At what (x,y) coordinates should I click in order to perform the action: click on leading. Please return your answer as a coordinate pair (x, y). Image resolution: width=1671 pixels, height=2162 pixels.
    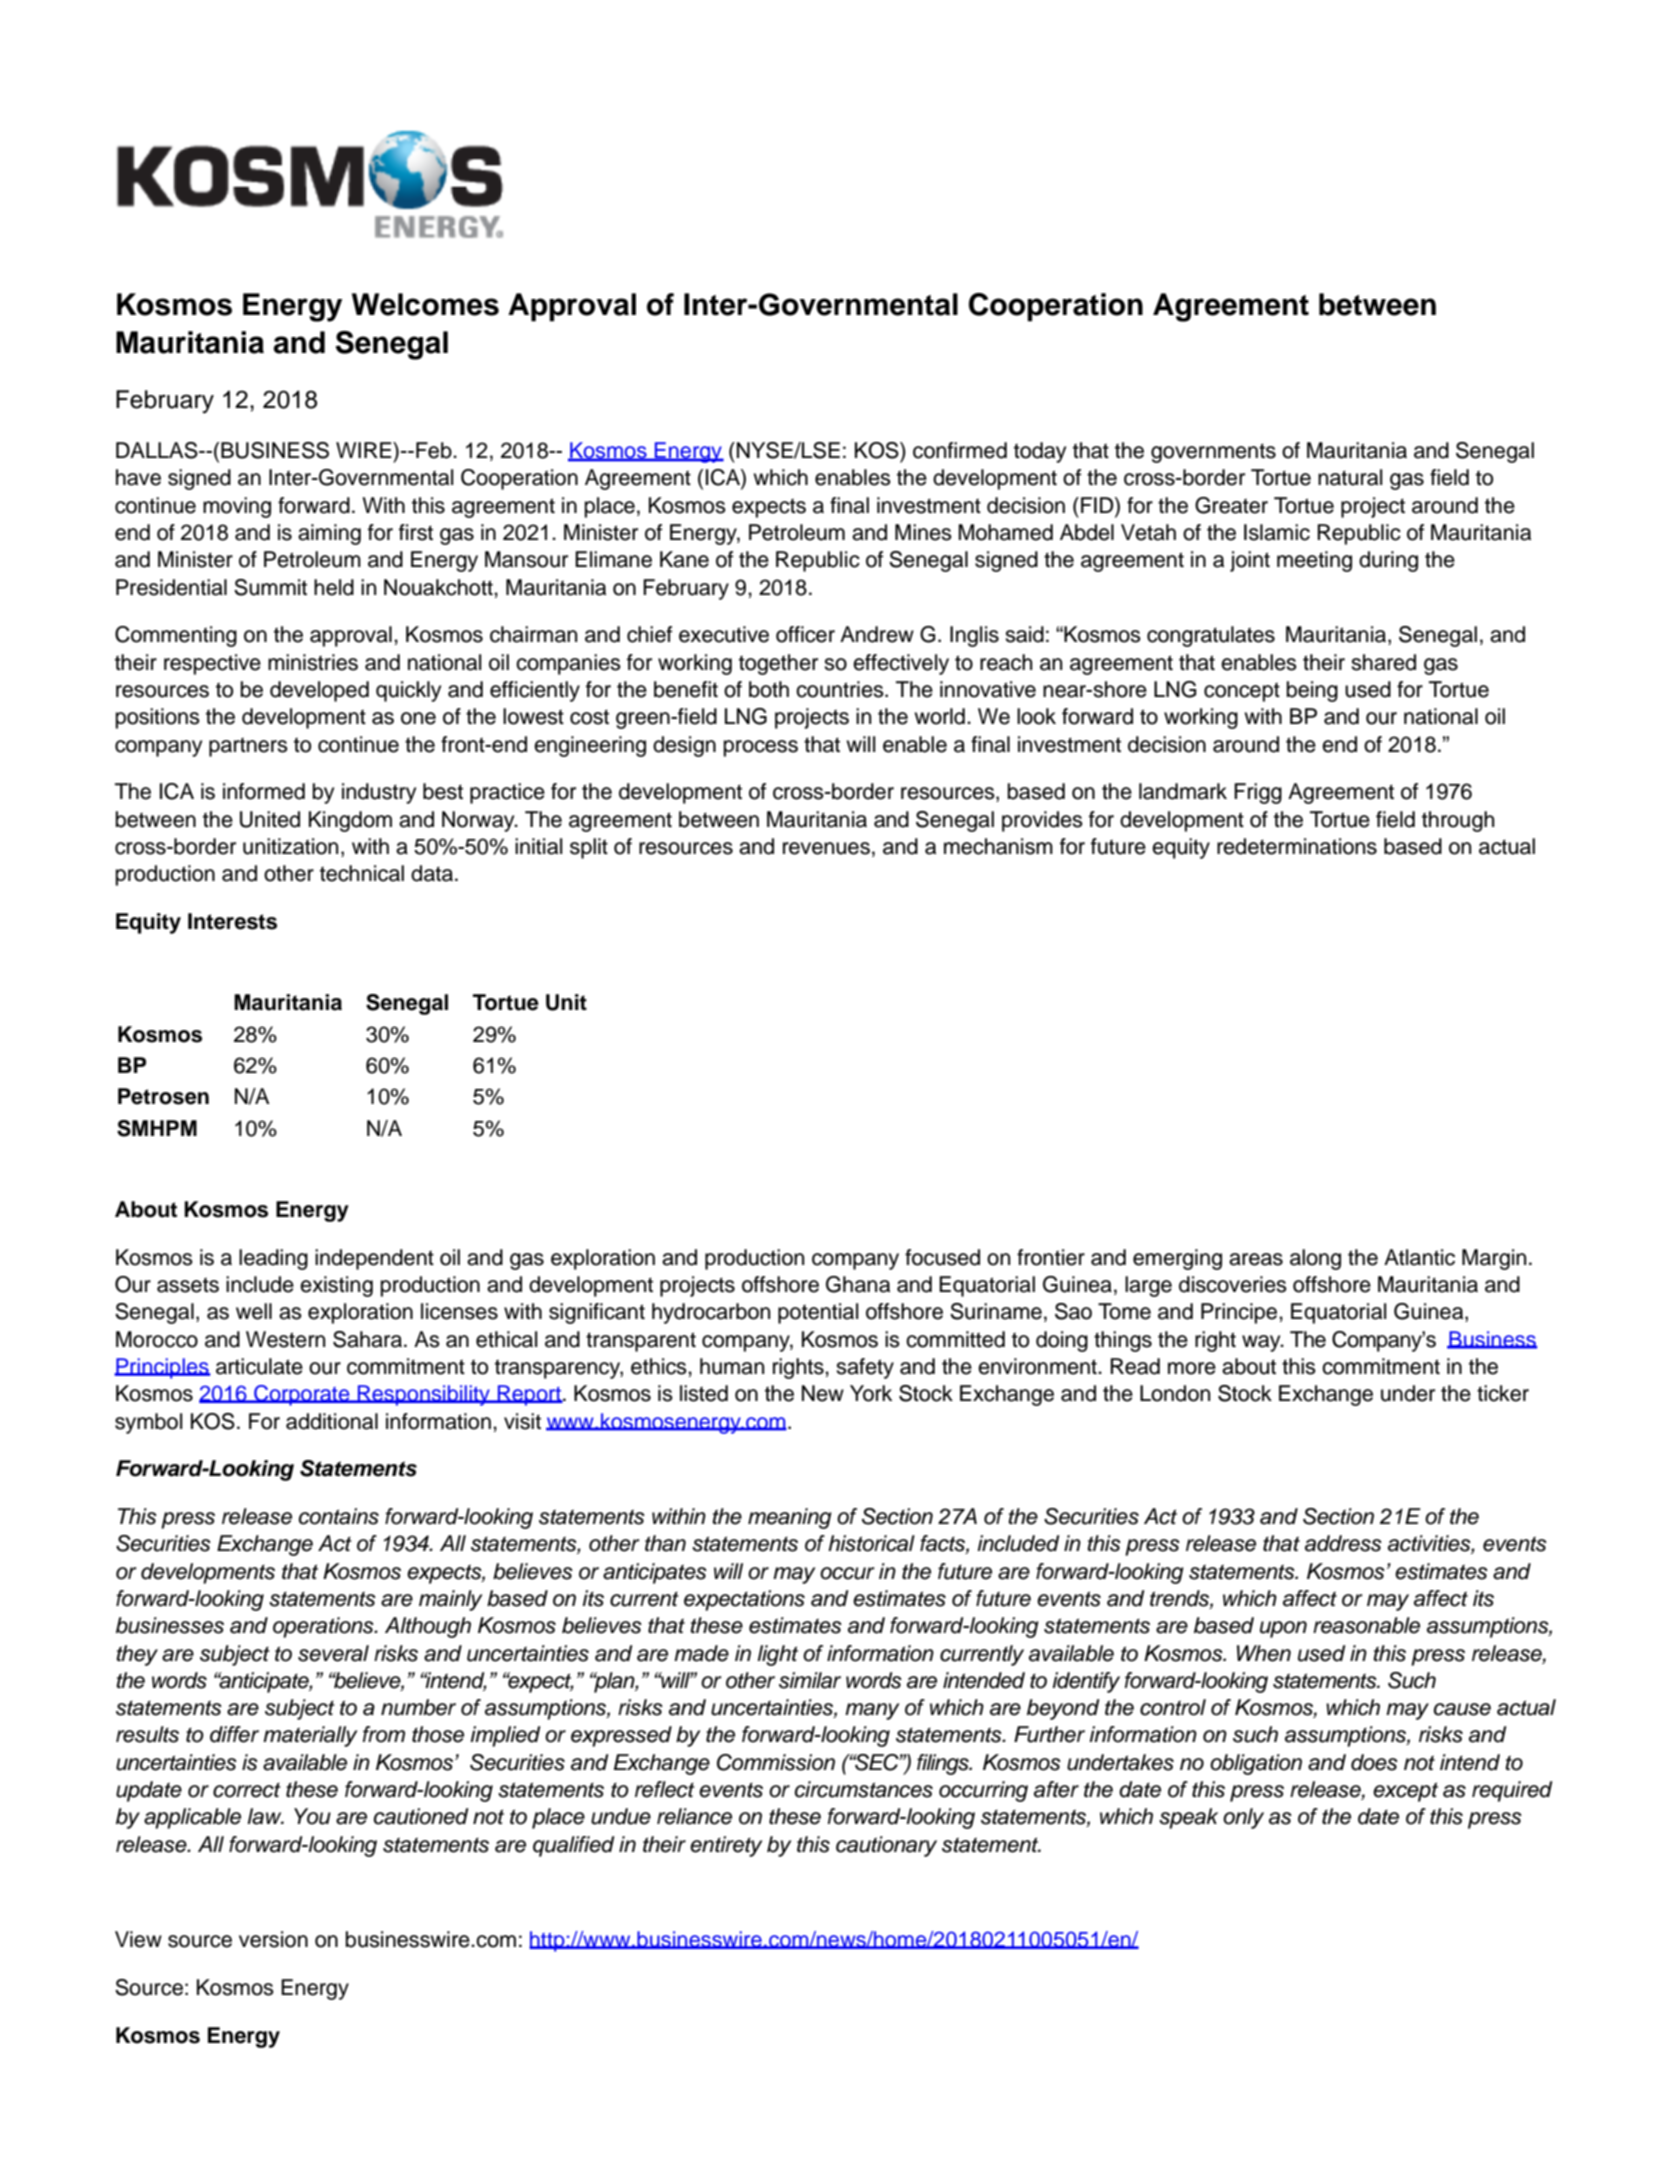
    Looking at the image, I should click on (273, 1259).
